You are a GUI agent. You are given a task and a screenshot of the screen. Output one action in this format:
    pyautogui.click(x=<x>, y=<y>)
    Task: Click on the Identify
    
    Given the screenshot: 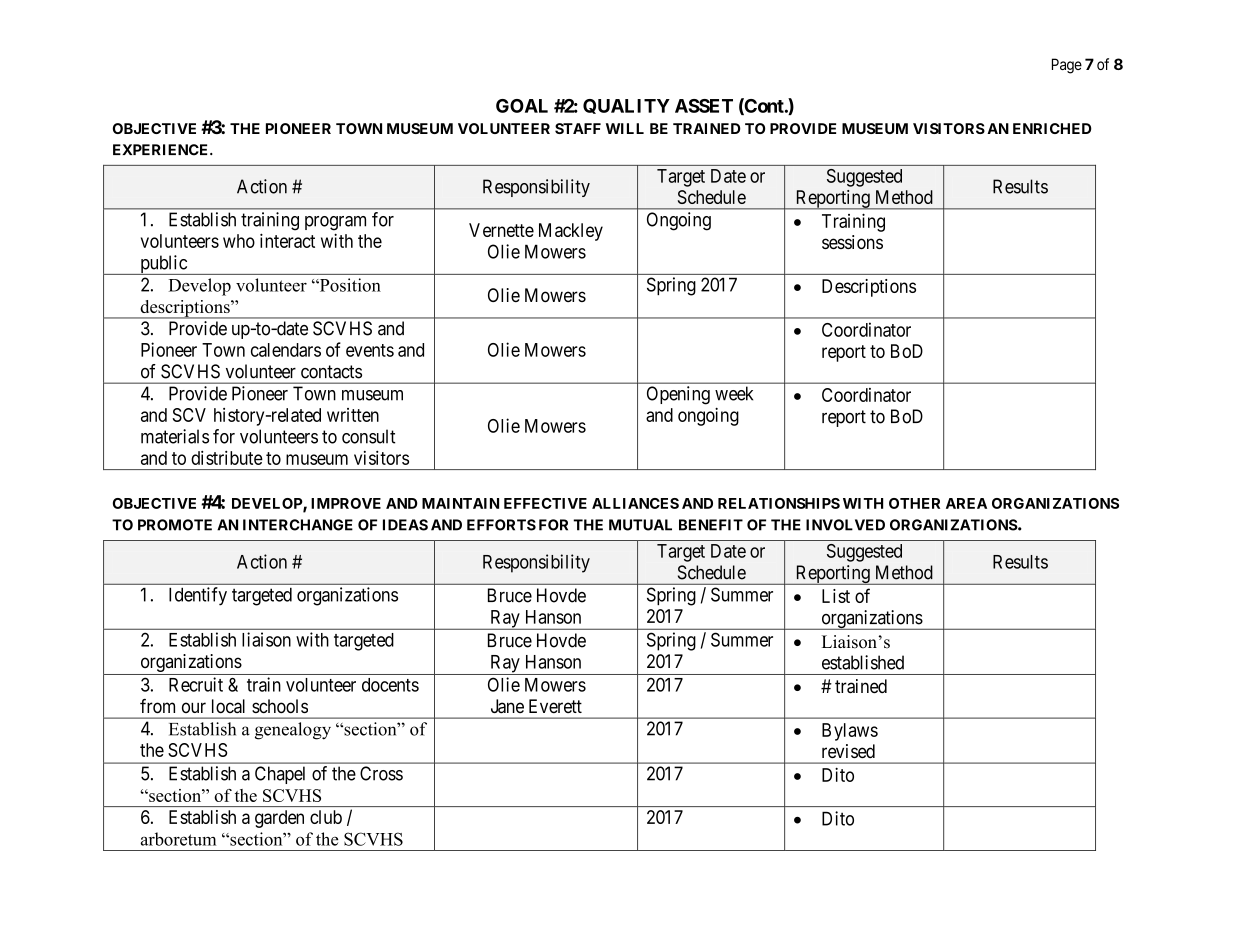 What is the action you would take?
    pyautogui.click(x=198, y=596)
